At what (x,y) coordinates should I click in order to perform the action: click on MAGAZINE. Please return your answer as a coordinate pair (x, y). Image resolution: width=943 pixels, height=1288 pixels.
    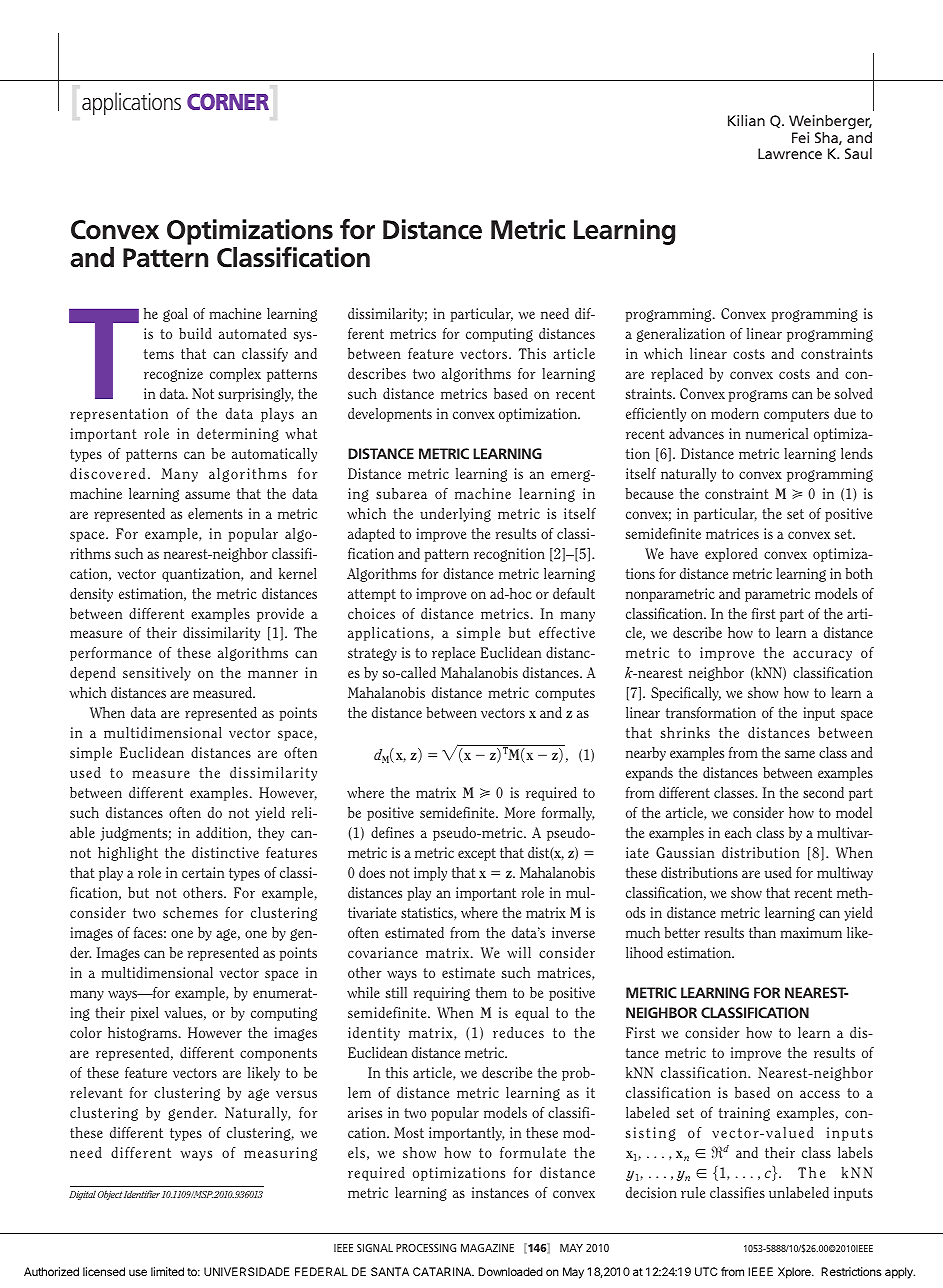
    Looking at the image, I should click on (487, 1248).
